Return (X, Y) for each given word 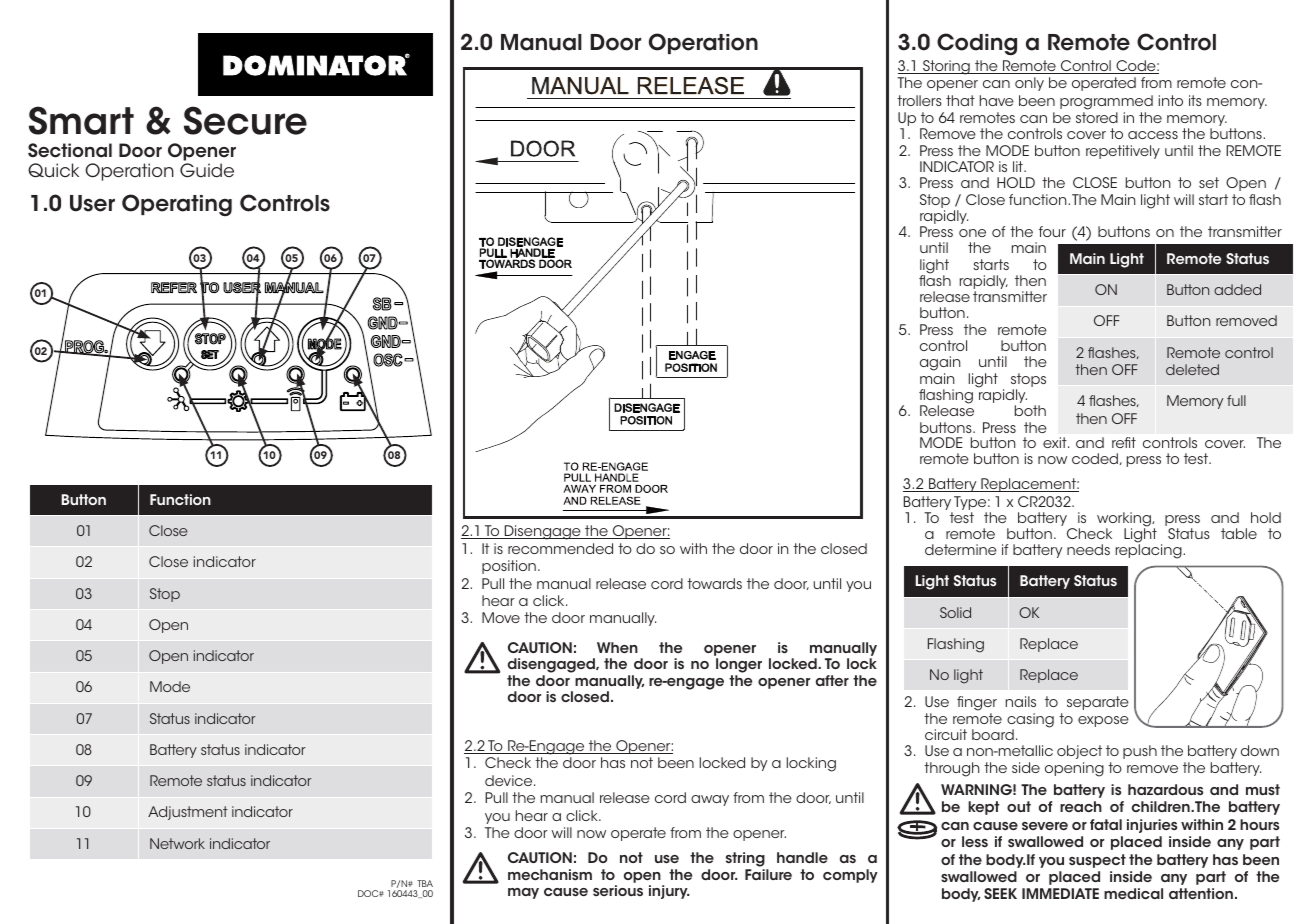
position (509, 567)
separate (1098, 703)
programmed (1106, 102)
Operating (177, 205)
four (1052, 231)
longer (739, 667)
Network (177, 843)
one (972, 233)
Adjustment (188, 813)
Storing (946, 67)
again (940, 365)
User (92, 203)
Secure (245, 120)
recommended (560, 548)
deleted (1192, 369)
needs (1088, 549)
